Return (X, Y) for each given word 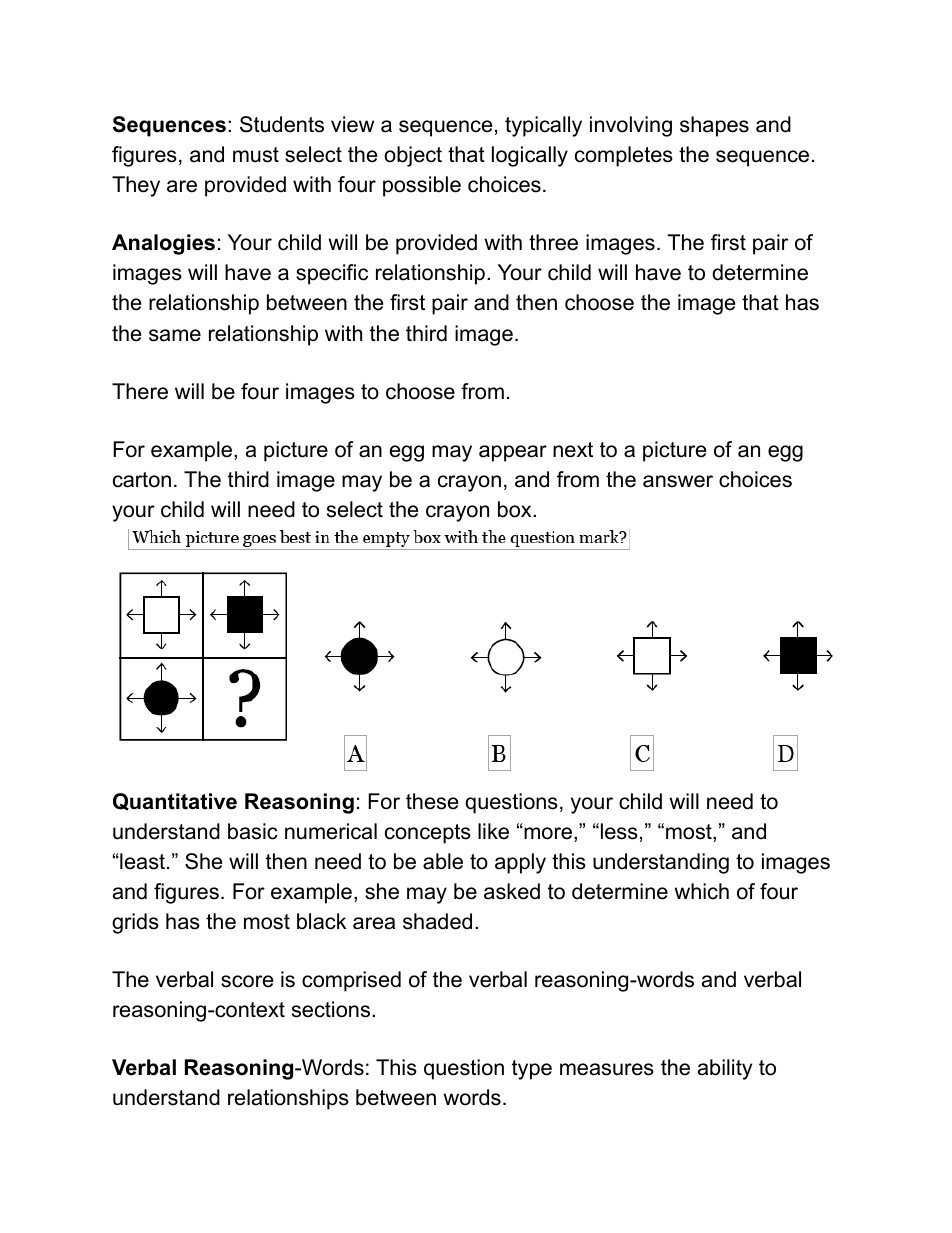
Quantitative (175, 802)
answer (678, 481)
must (256, 155)
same (175, 335)
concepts (428, 834)
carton (142, 480)
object (413, 156)
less (618, 831)
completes (624, 156)
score (247, 981)
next (573, 450)
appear (513, 453)
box (516, 509)
